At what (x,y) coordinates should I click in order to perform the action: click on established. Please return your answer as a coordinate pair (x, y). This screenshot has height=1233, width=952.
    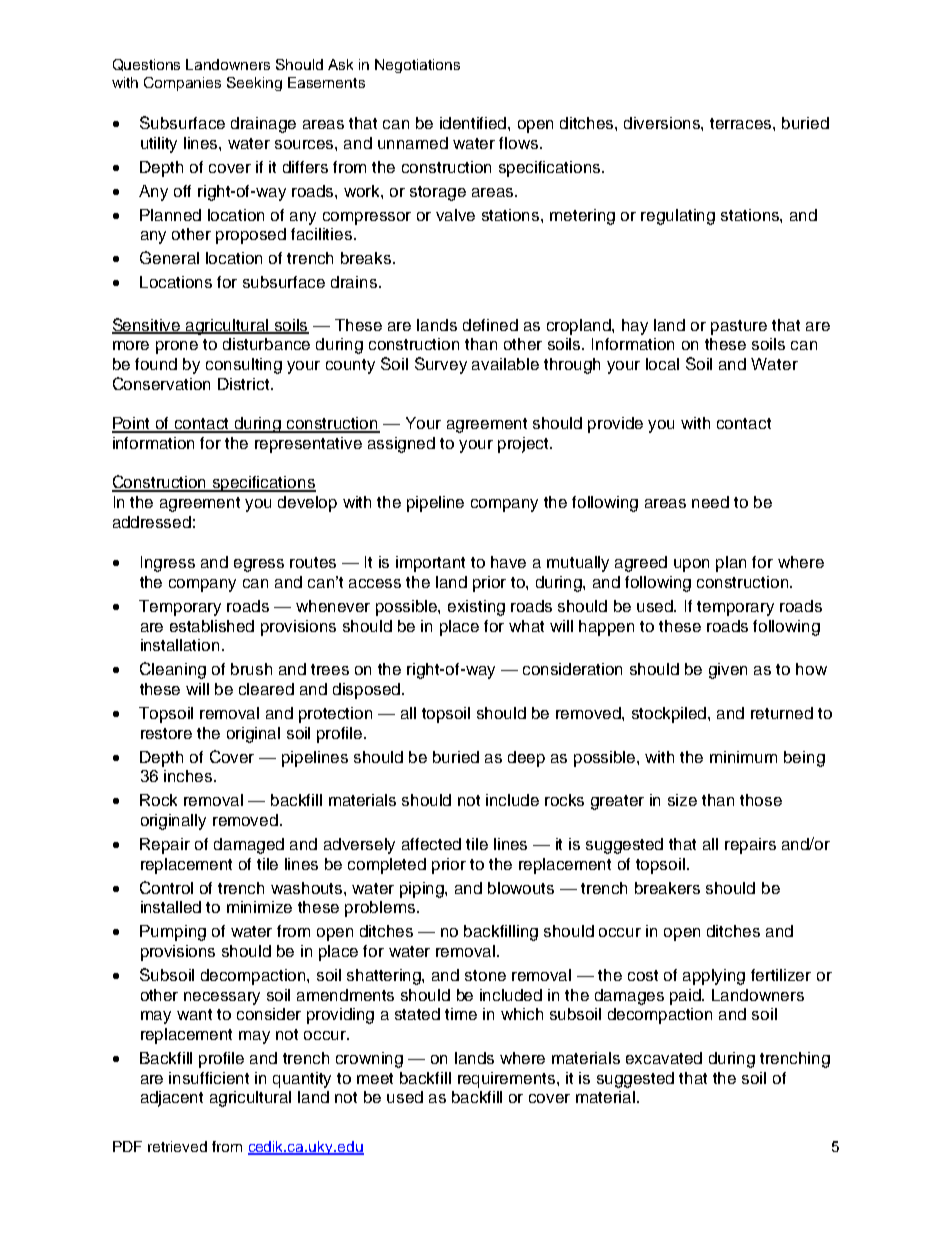
    Looking at the image, I should click on (212, 626).
